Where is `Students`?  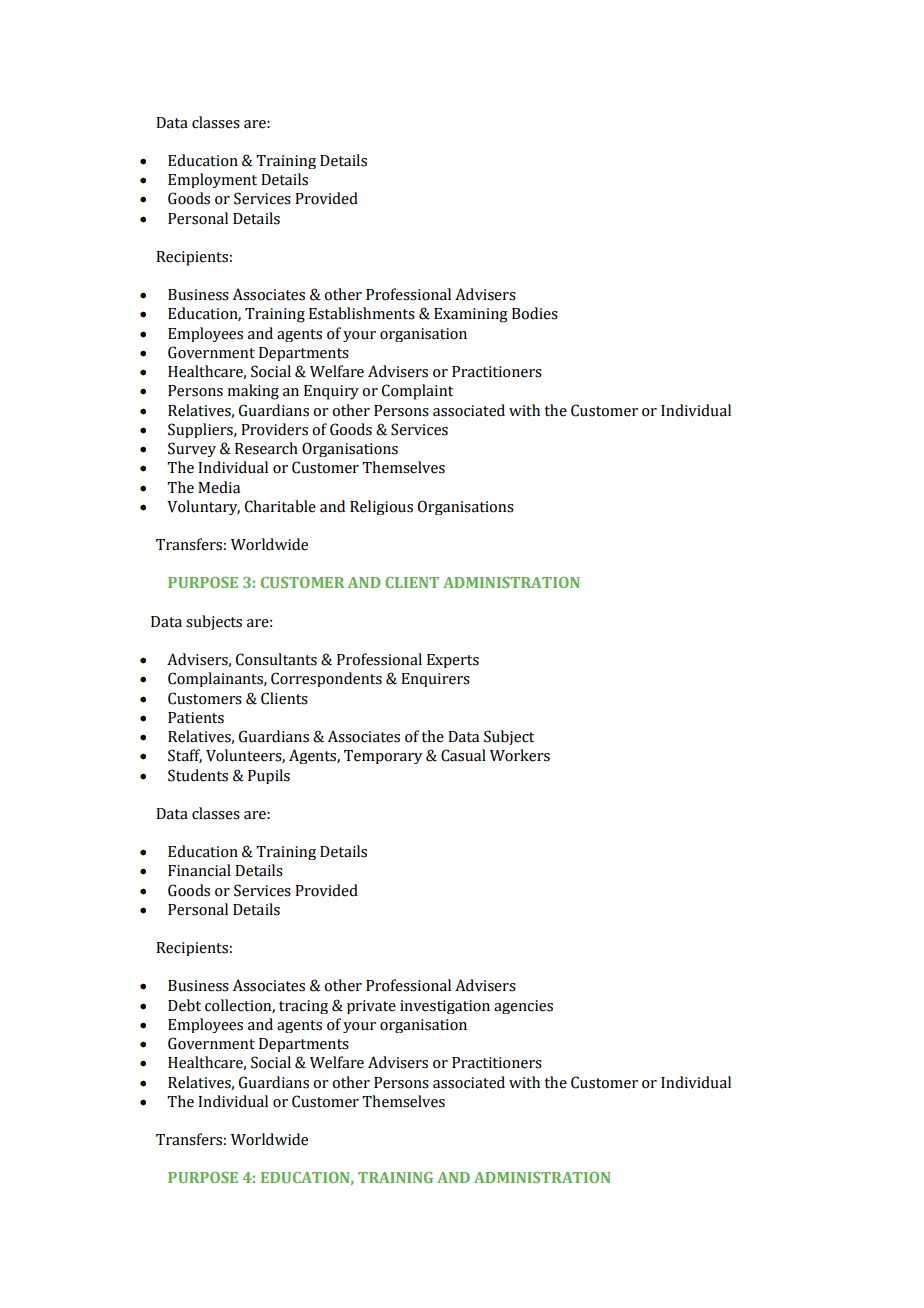
Students is located at coordinates (198, 775).
